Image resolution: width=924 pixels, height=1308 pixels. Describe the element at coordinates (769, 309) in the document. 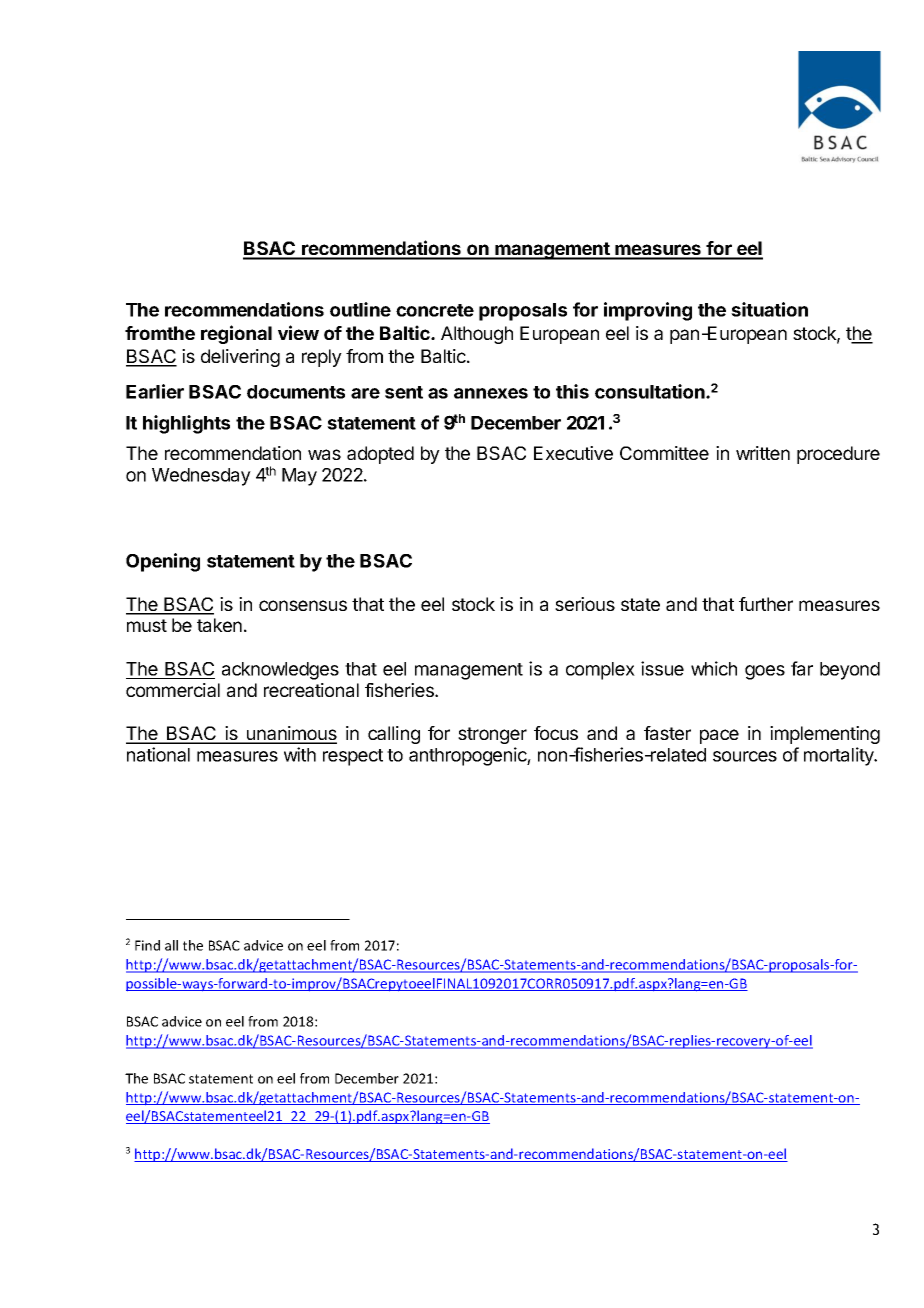

I see `situation` at that location.
